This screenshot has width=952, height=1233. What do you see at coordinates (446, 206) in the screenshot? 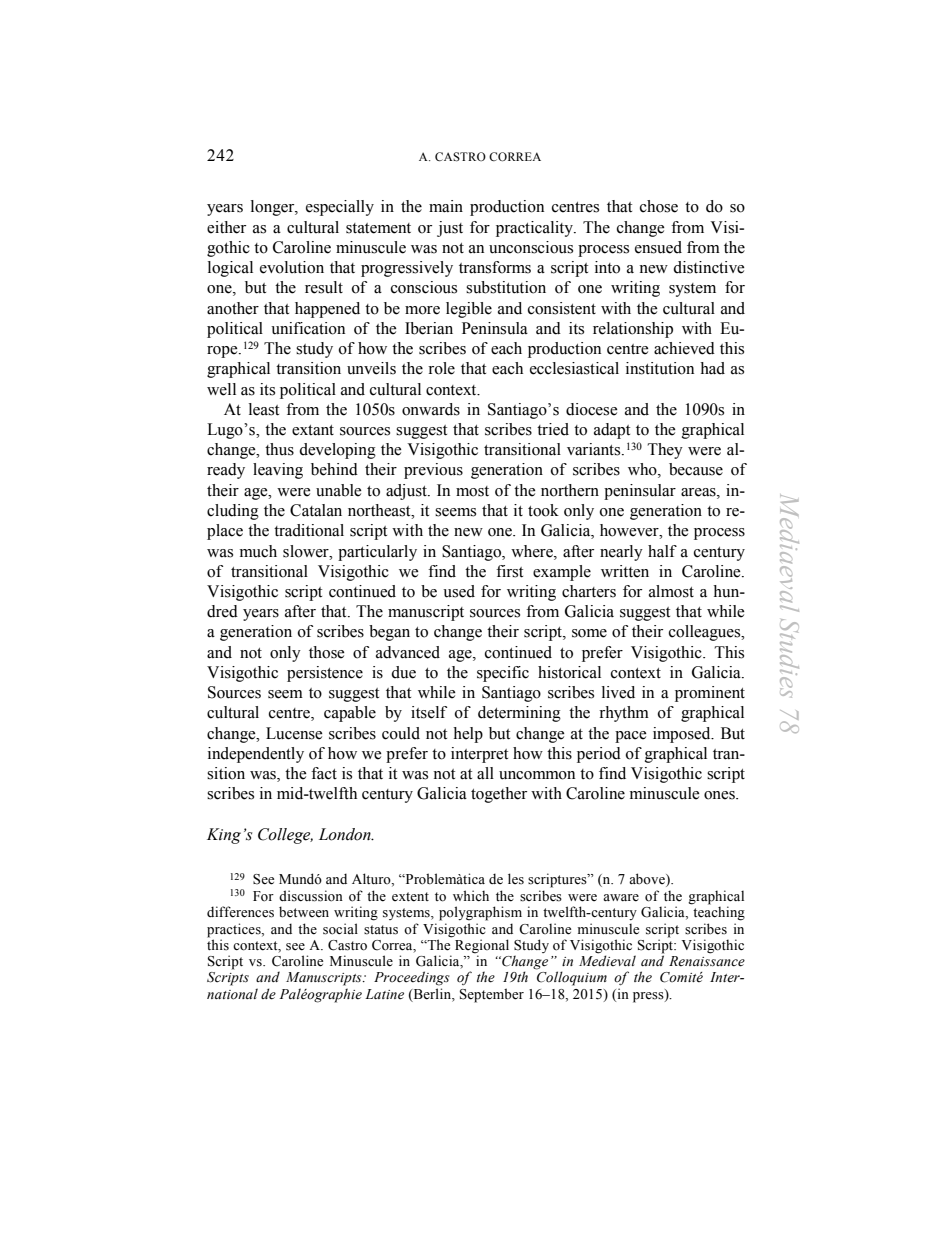
I see `main` at bounding box center [446, 206].
